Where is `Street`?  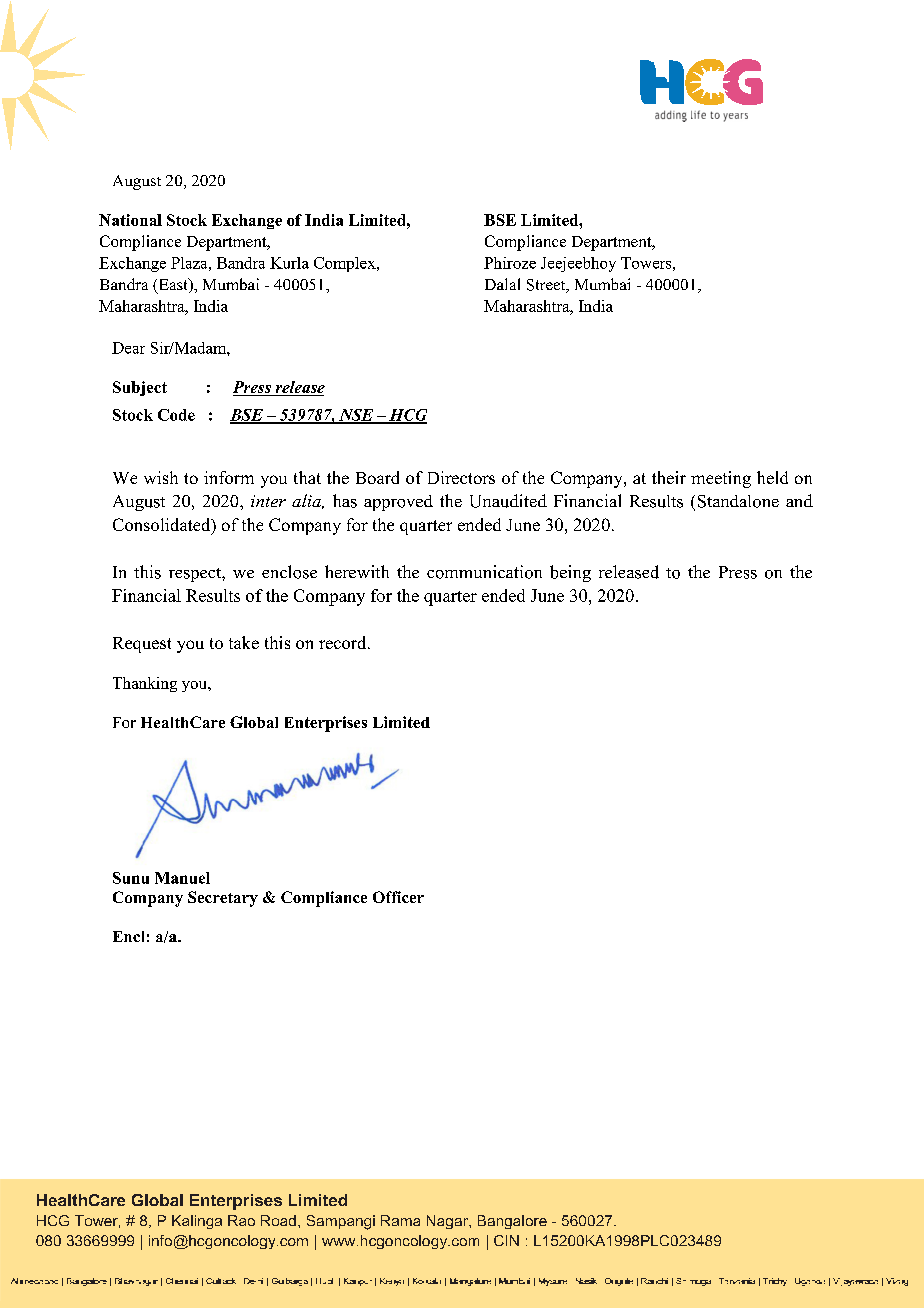
Street is located at coordinates (547, 286).
